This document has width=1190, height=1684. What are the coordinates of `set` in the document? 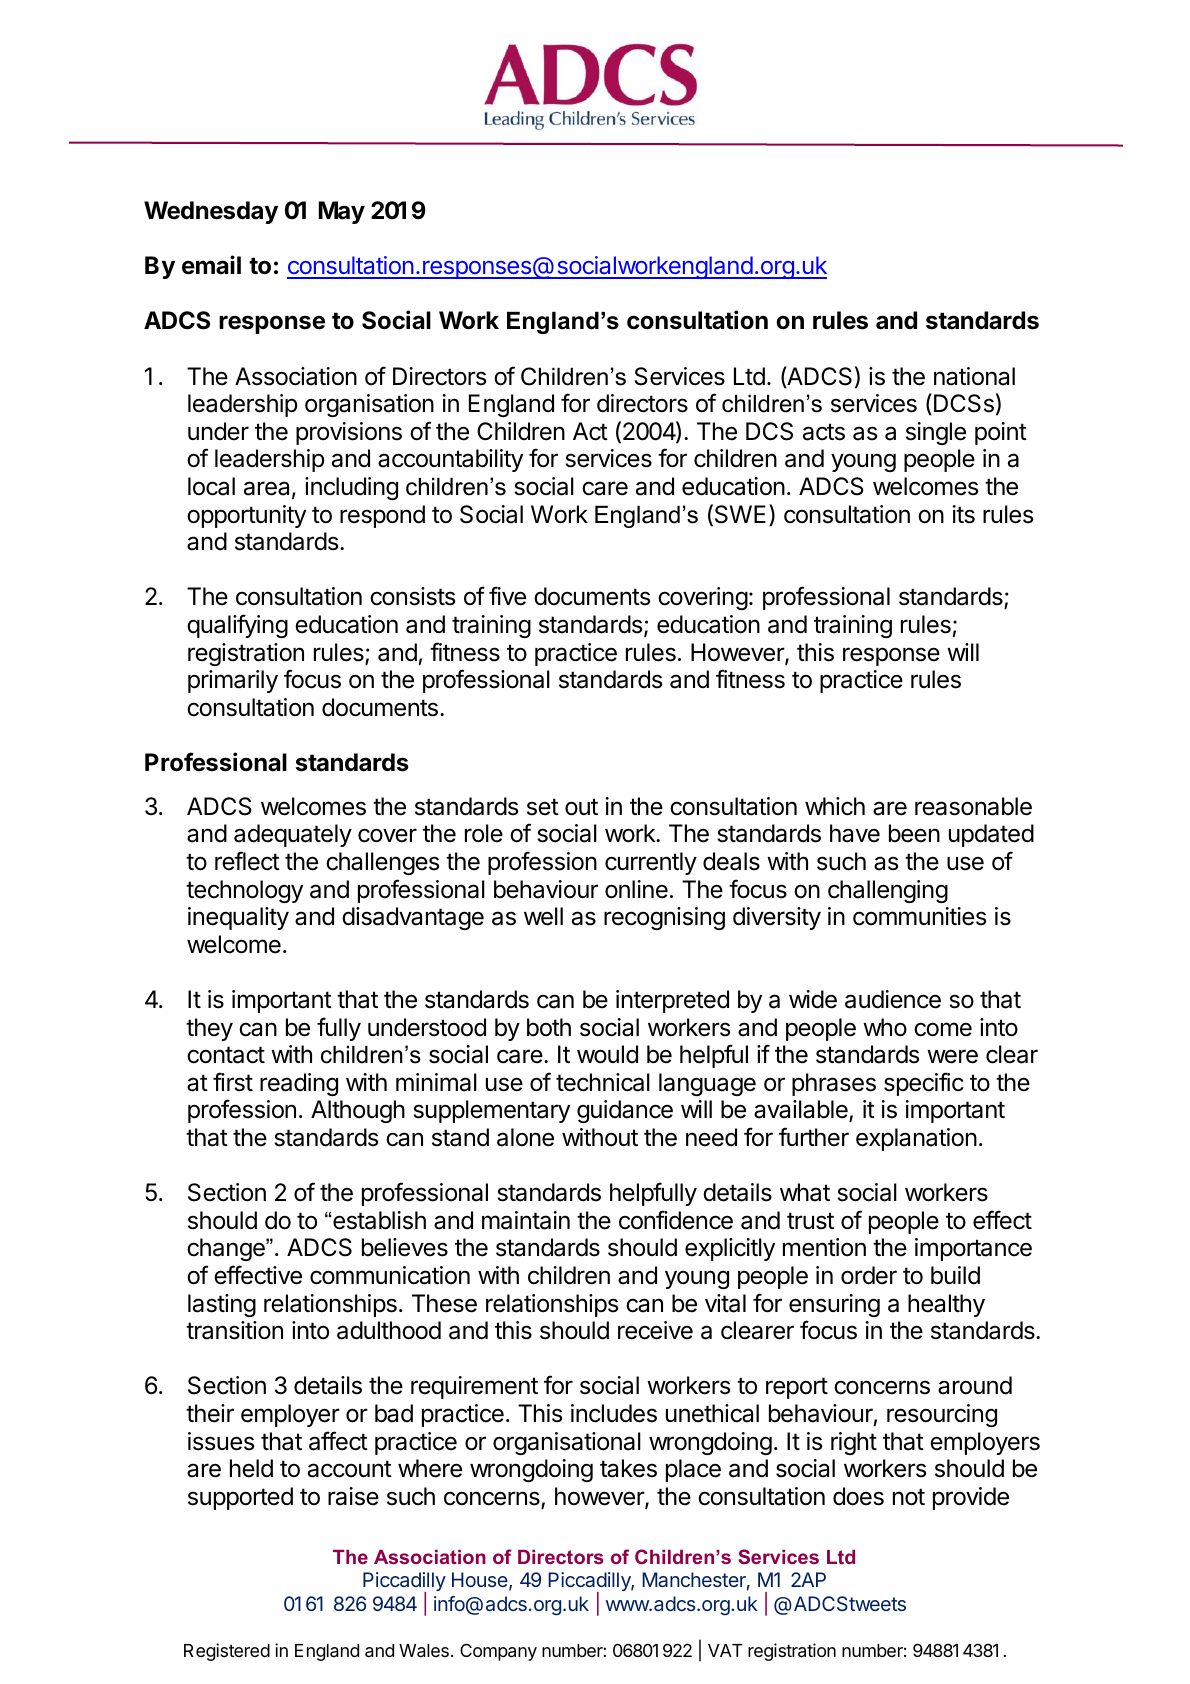 It's located at (543, 807).
